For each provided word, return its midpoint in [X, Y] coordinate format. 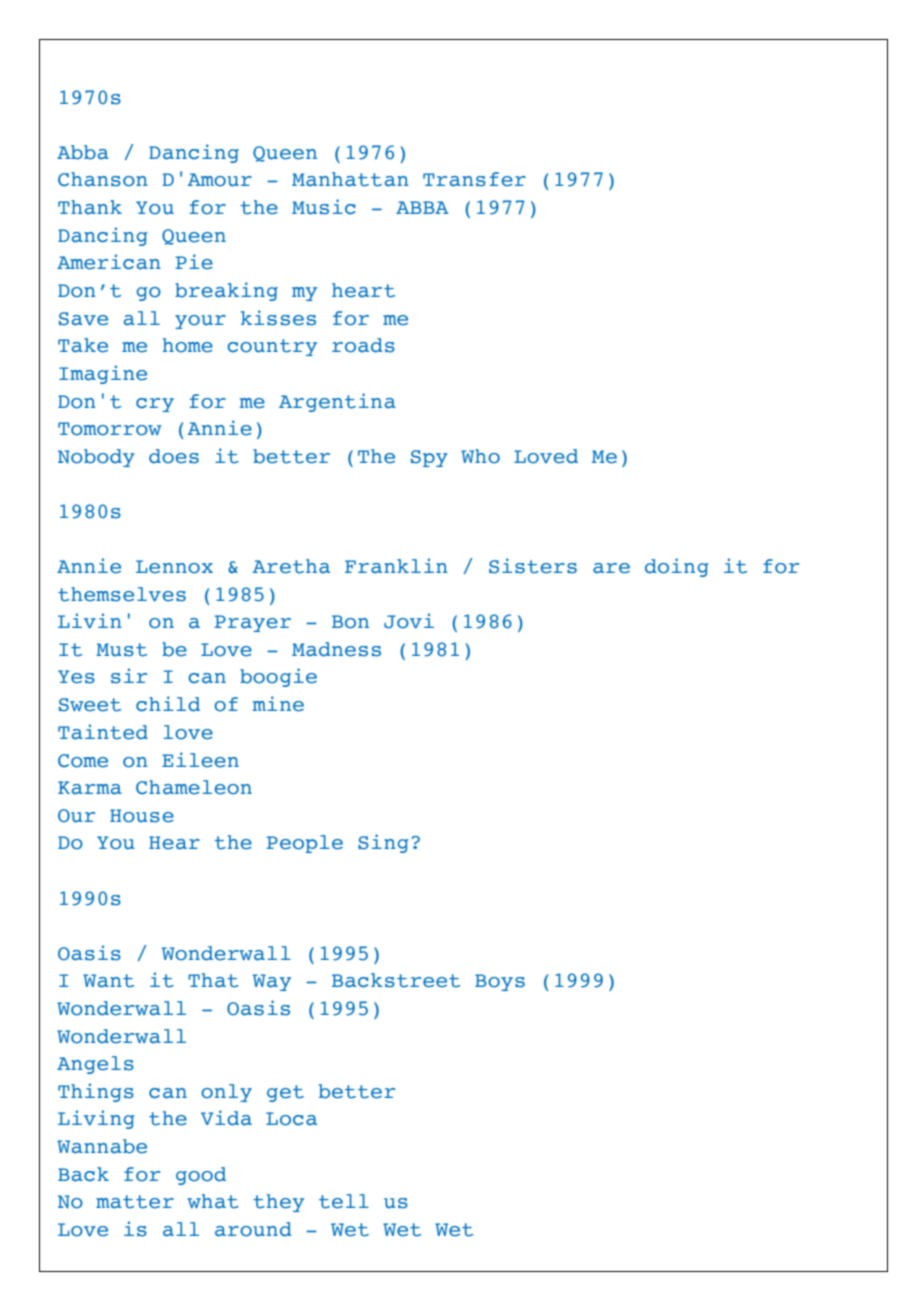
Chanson [103, 179]
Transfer [474, 179]
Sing [383, 843]
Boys [500, 982]
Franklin [396, 566]
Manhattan [350, 179]
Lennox [174, 567]
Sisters [533, 566]
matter [135, 1202]
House [142, 816]
